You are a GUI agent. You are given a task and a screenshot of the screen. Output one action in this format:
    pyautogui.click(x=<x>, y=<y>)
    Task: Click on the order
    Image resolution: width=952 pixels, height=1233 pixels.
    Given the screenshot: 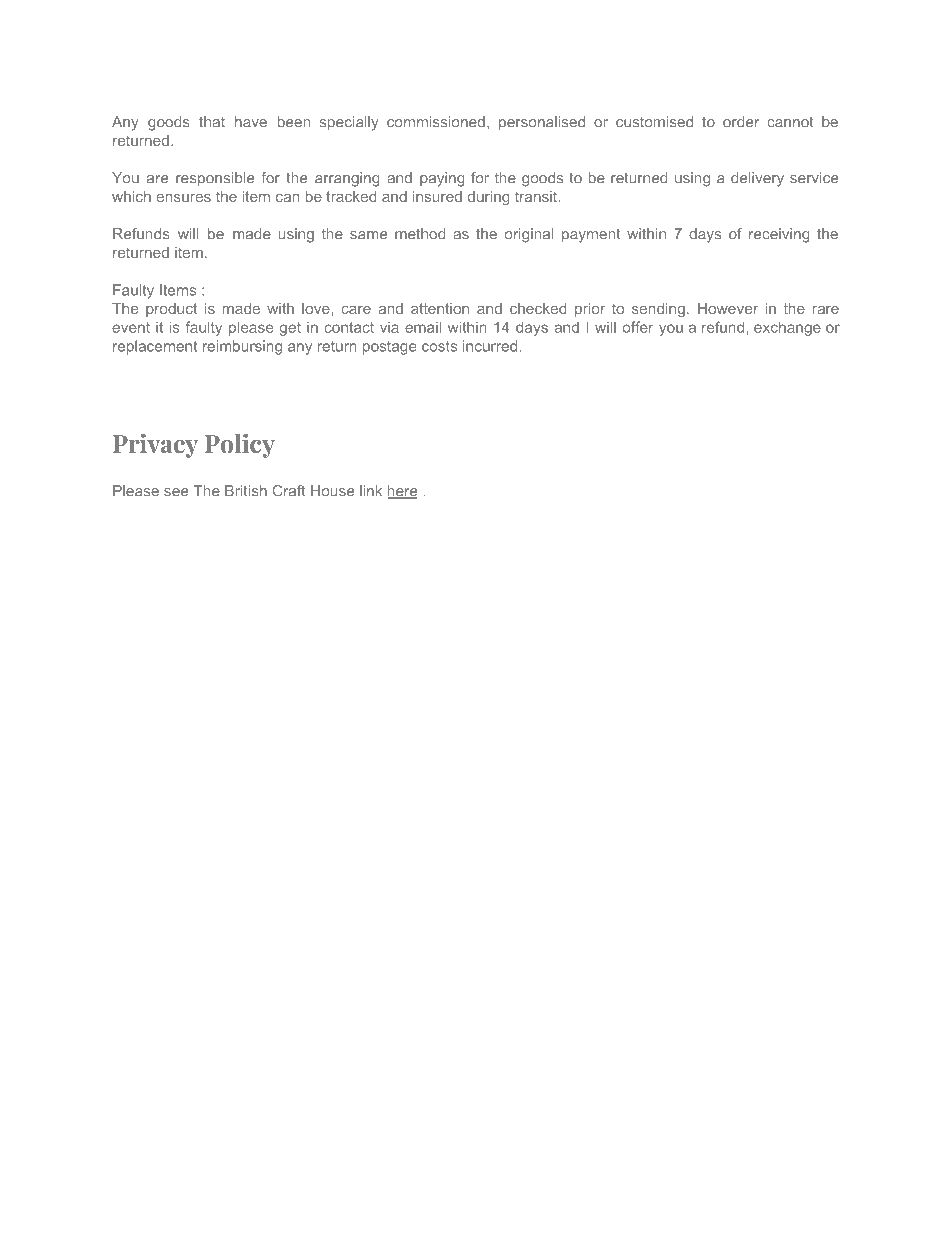 What is the action you would take?
    pyautogui.click(x=741, y=122)
